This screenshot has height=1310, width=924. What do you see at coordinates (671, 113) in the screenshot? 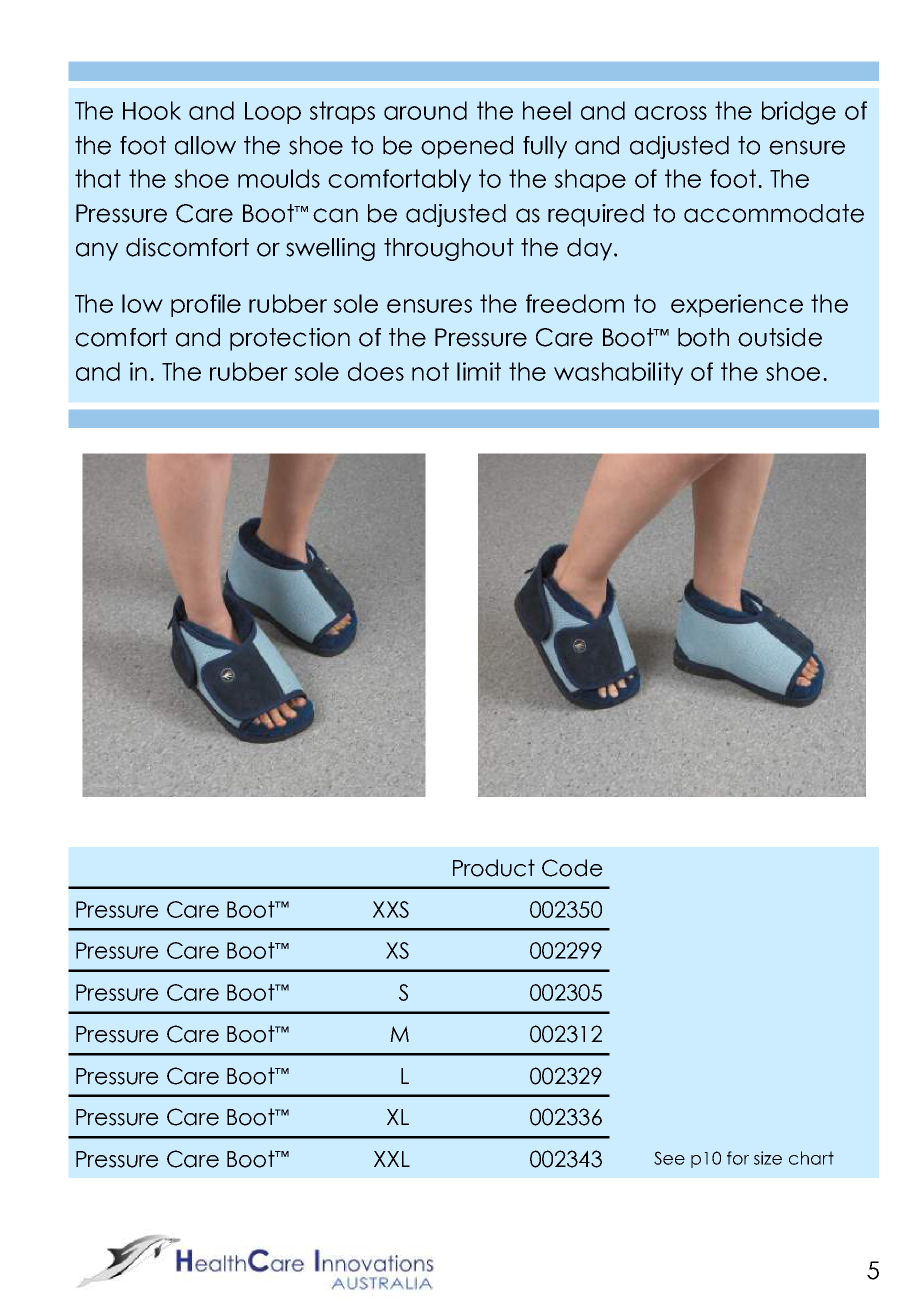
I see `across` at bounding box center [671, 113].
